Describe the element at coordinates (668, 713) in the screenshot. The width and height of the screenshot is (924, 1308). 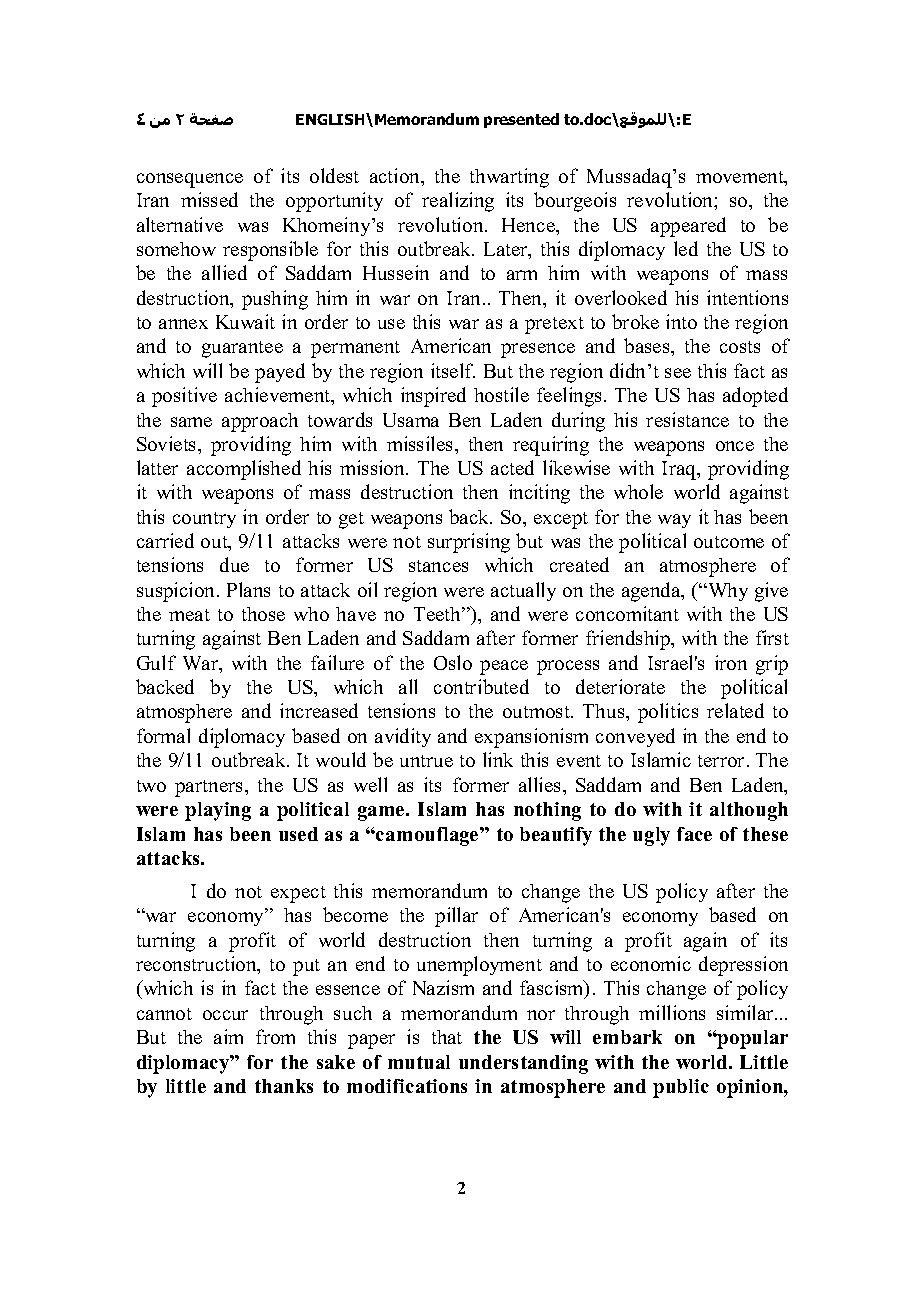
I see `politics` at that location.
